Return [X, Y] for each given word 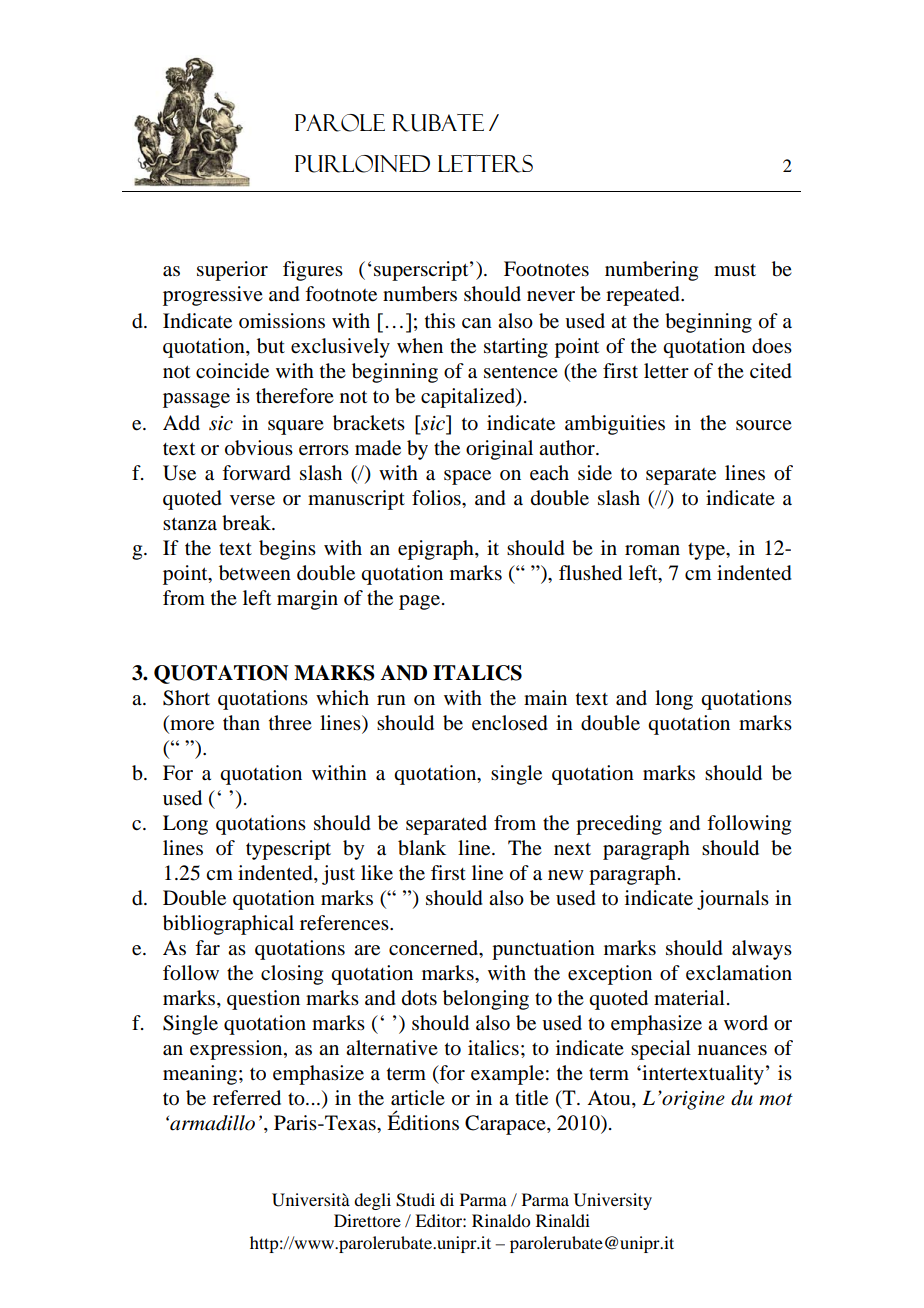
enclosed [510, 723]
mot [776, 1099]
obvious [259, 448]
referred [247, 1098]
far [207, 948]
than [241, 723]
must [735, 270]
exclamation [739, 973]
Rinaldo [501, 1220]
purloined [362, 164]
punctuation [543, 950]
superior [232, 271]
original [499, 450]
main [545, 698]
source [764, 425]
